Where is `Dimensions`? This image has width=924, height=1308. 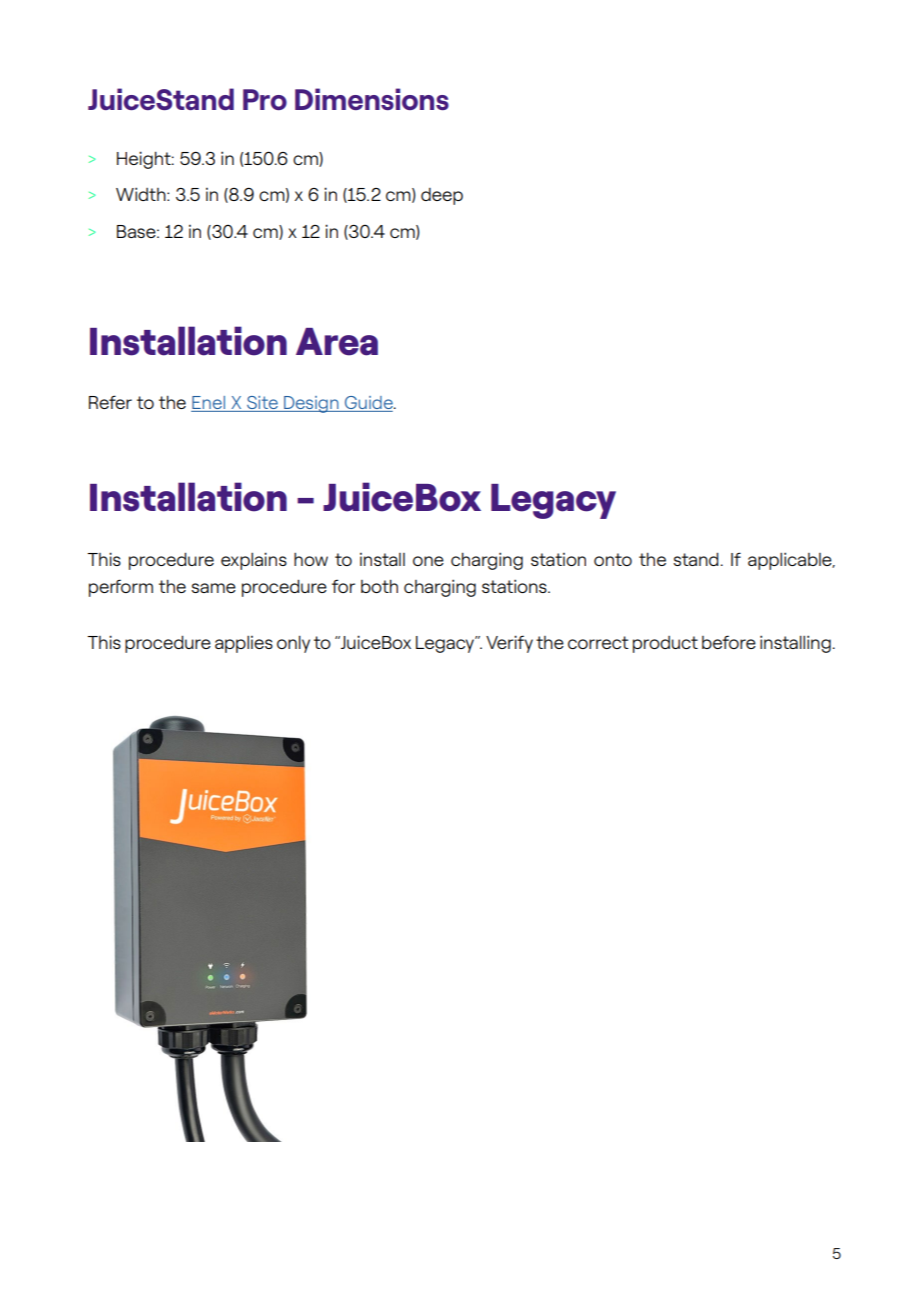 Dimensions is located at coordinates (372, 99).
